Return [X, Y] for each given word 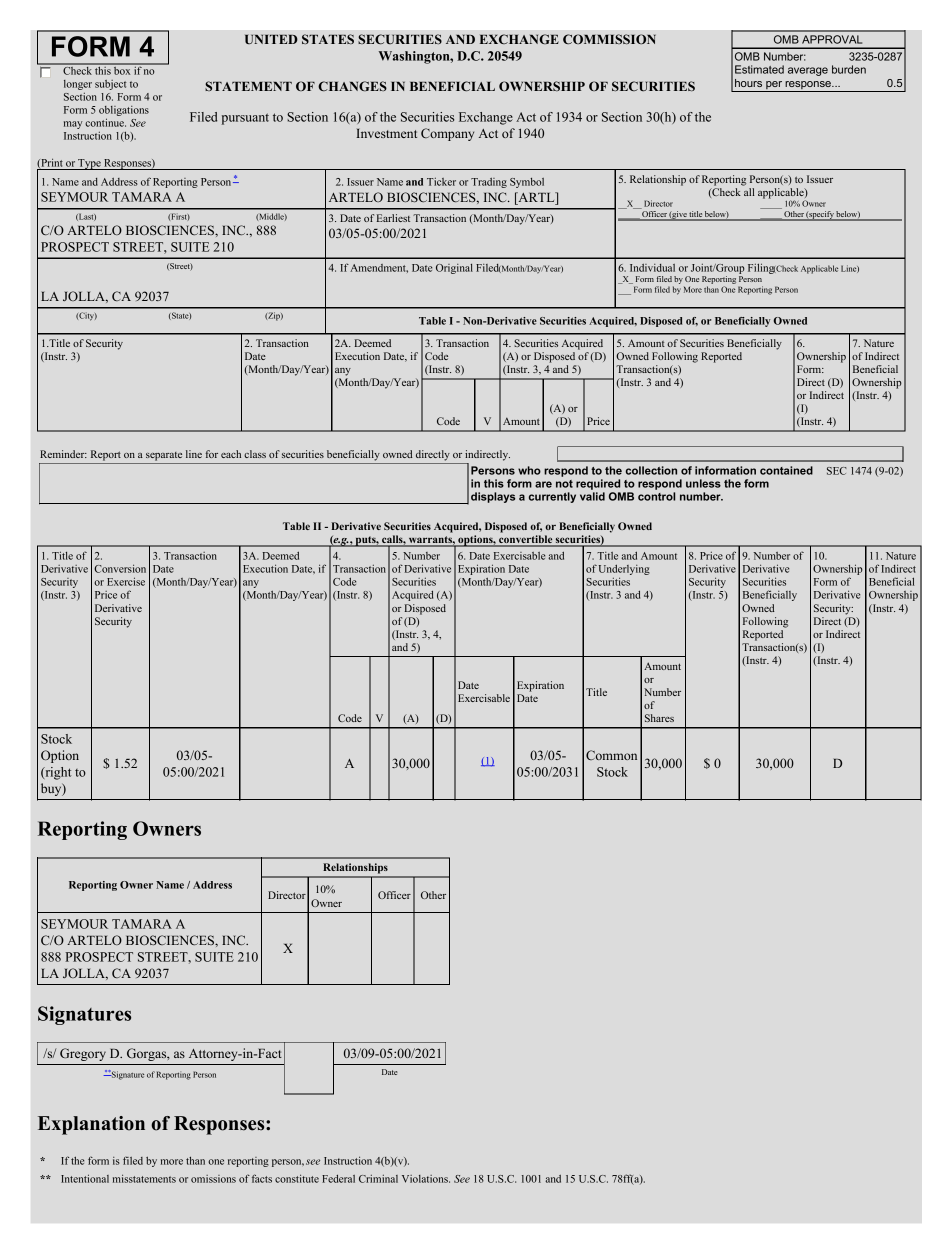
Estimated [759, 69]
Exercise [126, 581]
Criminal [378, 1179]
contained [786, 470]
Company [447, 134]
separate [164, 456]
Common [611, 755]
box [122, 69]
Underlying [624, 571]
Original [454, 269]
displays [493, 497]
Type [89, 164]
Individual [652, 268]
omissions [213, 1179]
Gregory [83, 1054]
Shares [659, 718]
